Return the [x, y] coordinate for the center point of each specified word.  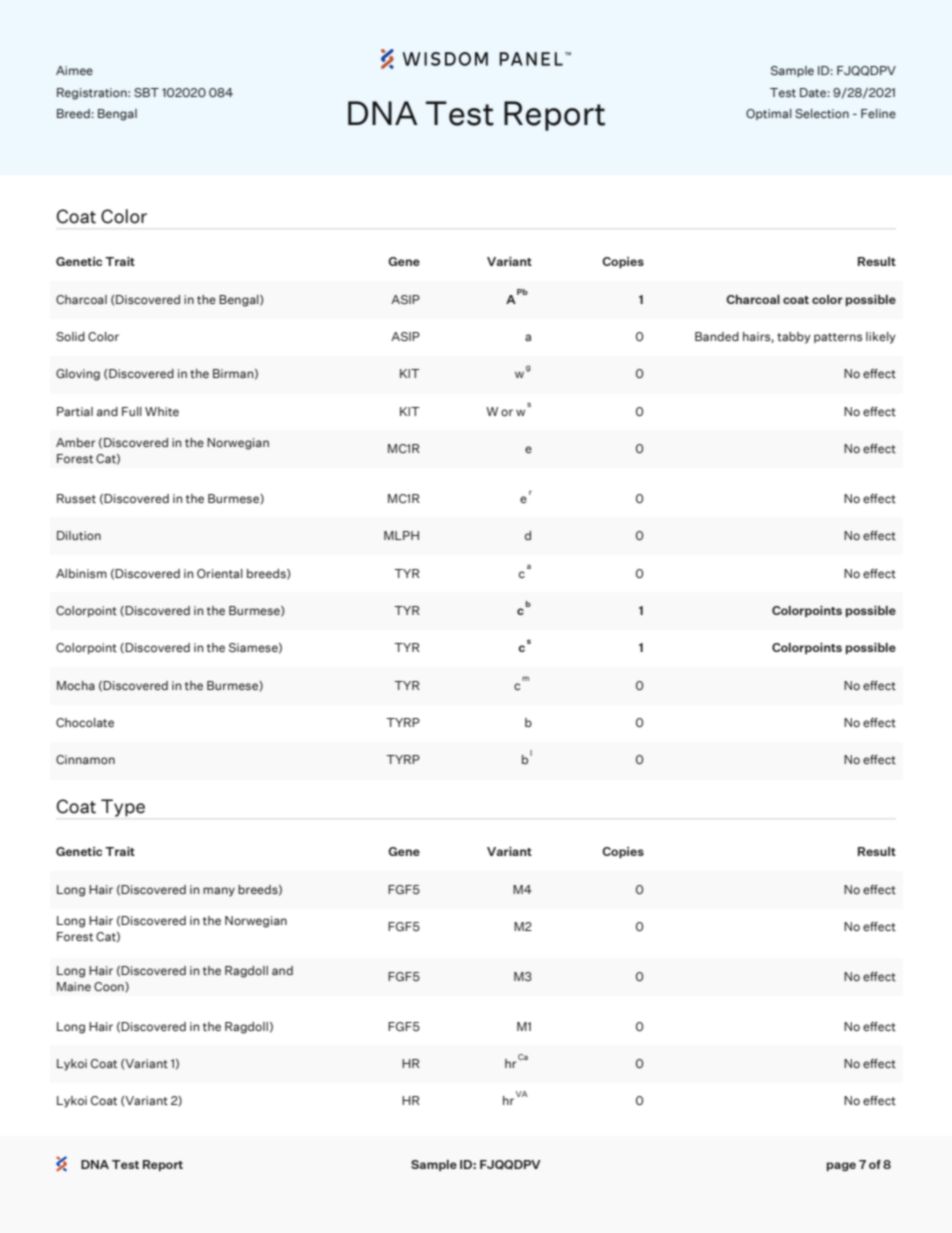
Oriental [220, 573]
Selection [822, 113]
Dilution [79, 535]
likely [881, 338]
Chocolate [85, 722]
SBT [146, 92]
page [841, 1166]
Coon [110, 986]
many [219, 892]
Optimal [769, 114]
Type [123, 808]
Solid [70, 336]
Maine [74, 986]
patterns [838, 338]
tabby [794, 338]
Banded [717, 336]
